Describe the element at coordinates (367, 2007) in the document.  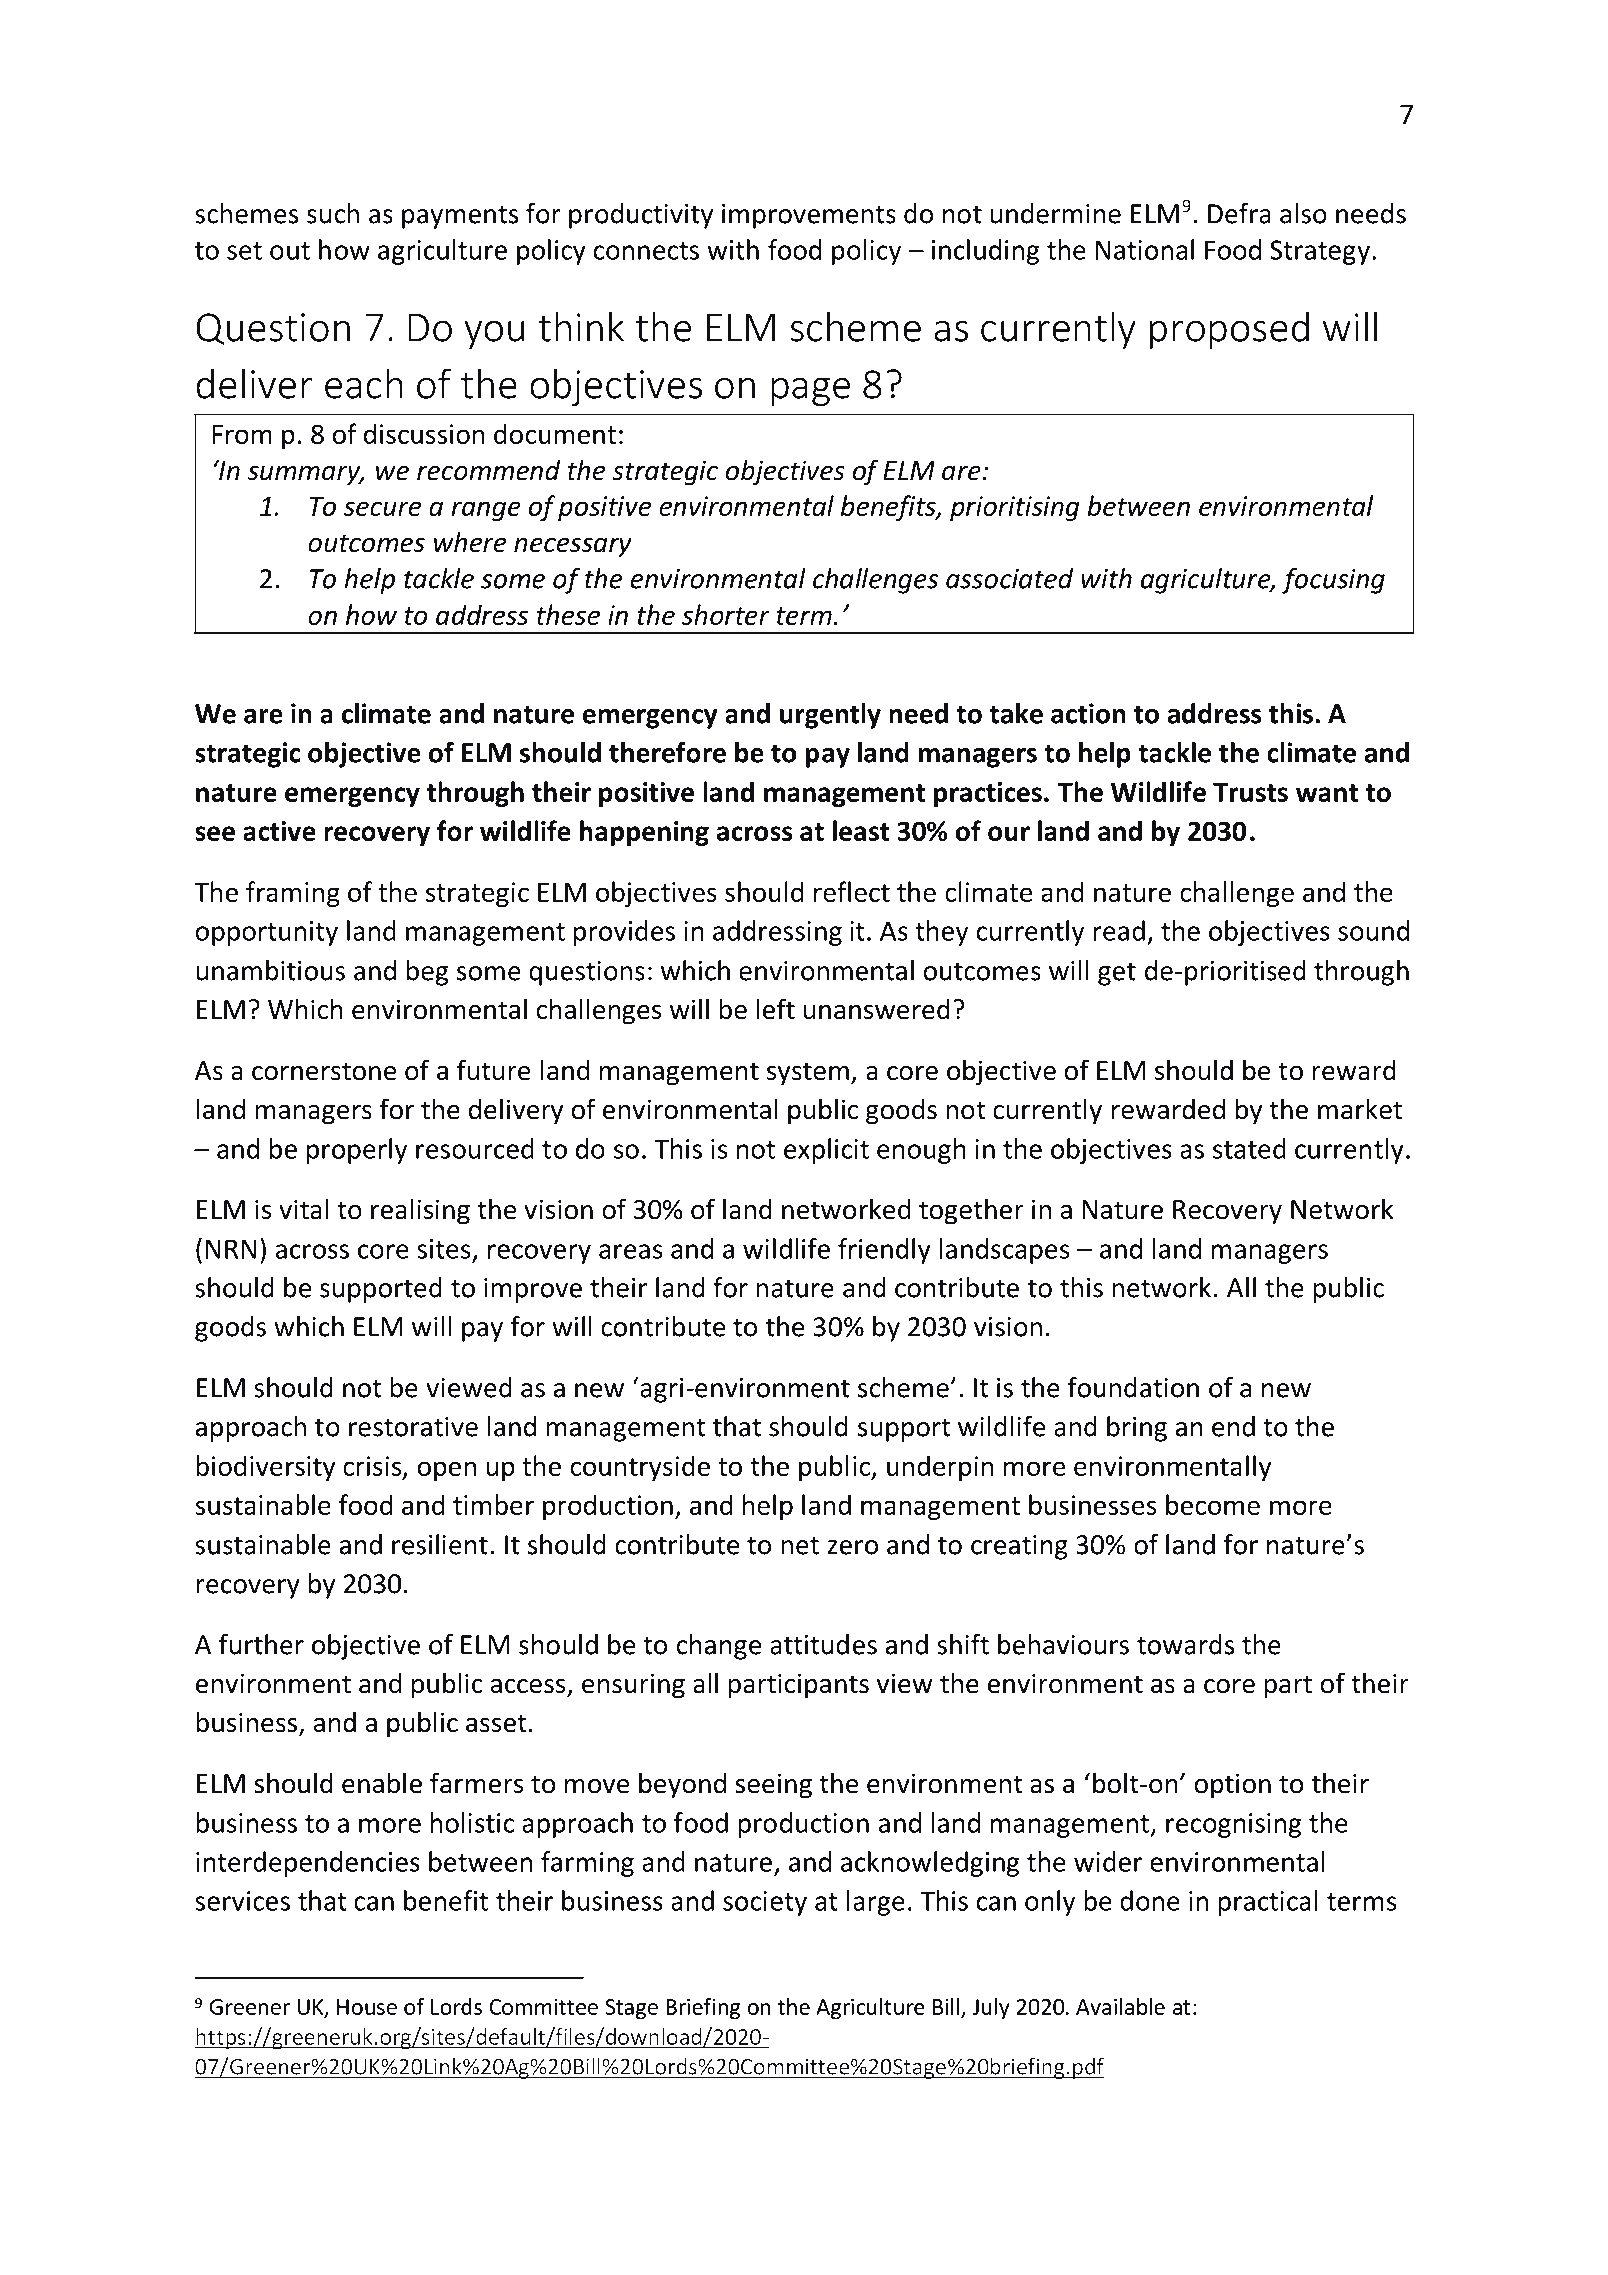
I see `House` at that location.
